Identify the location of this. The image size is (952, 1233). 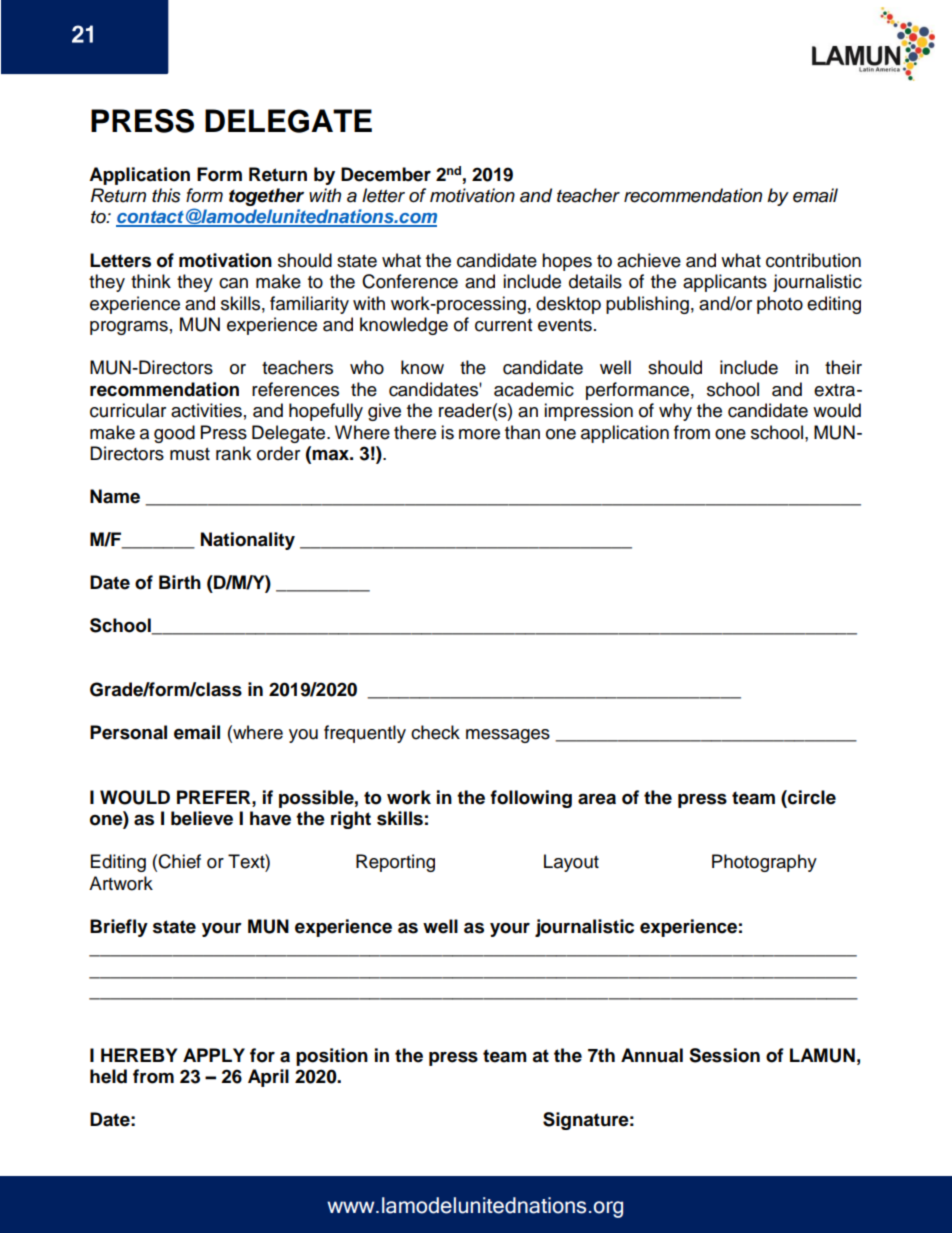
(166, 195).
